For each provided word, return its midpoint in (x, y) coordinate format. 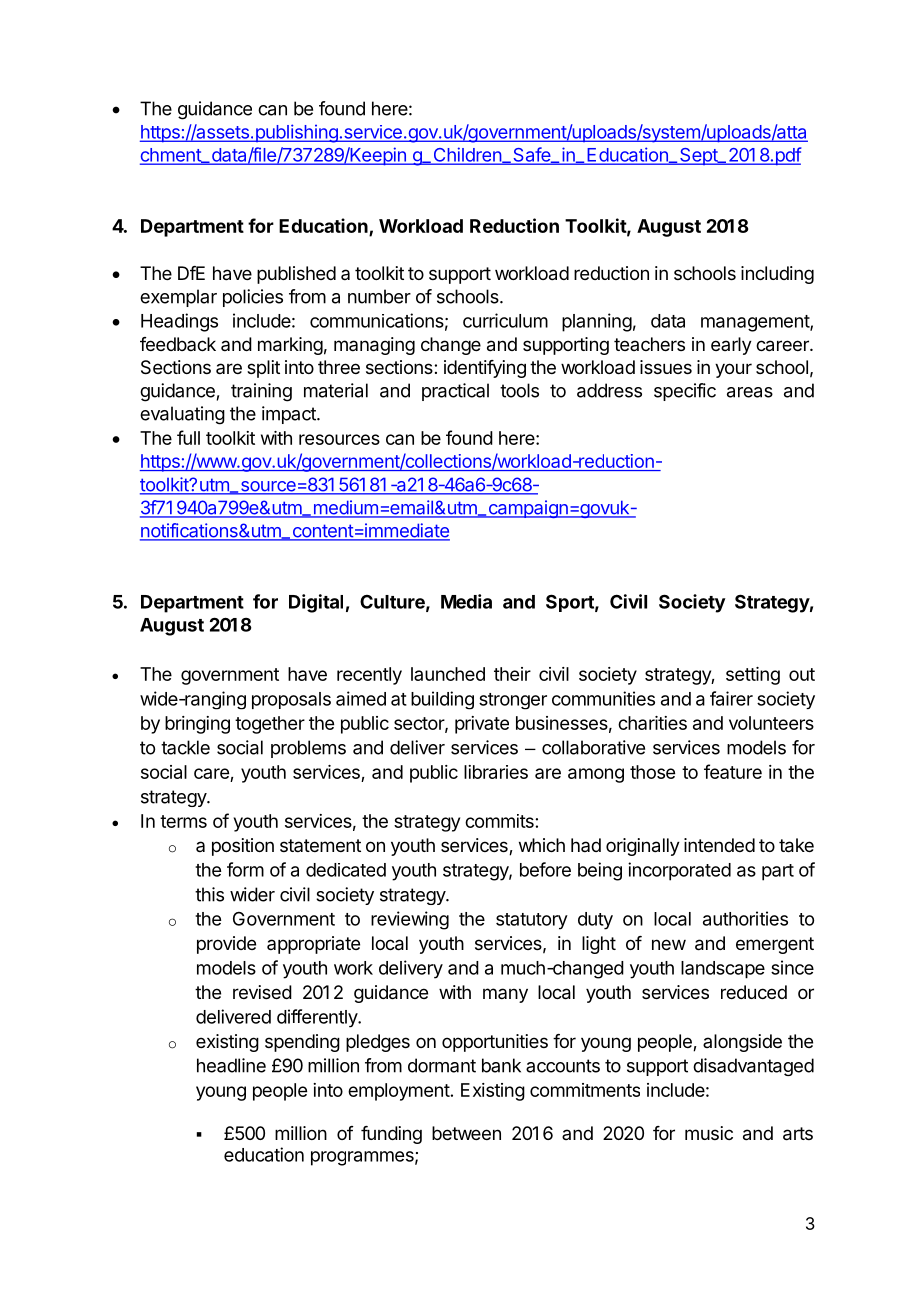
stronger (513, 701)
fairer (731, 698)
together (270, 725)
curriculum (505, 320)
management (756, 323)
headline (231, 1065)
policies (253, 298)
